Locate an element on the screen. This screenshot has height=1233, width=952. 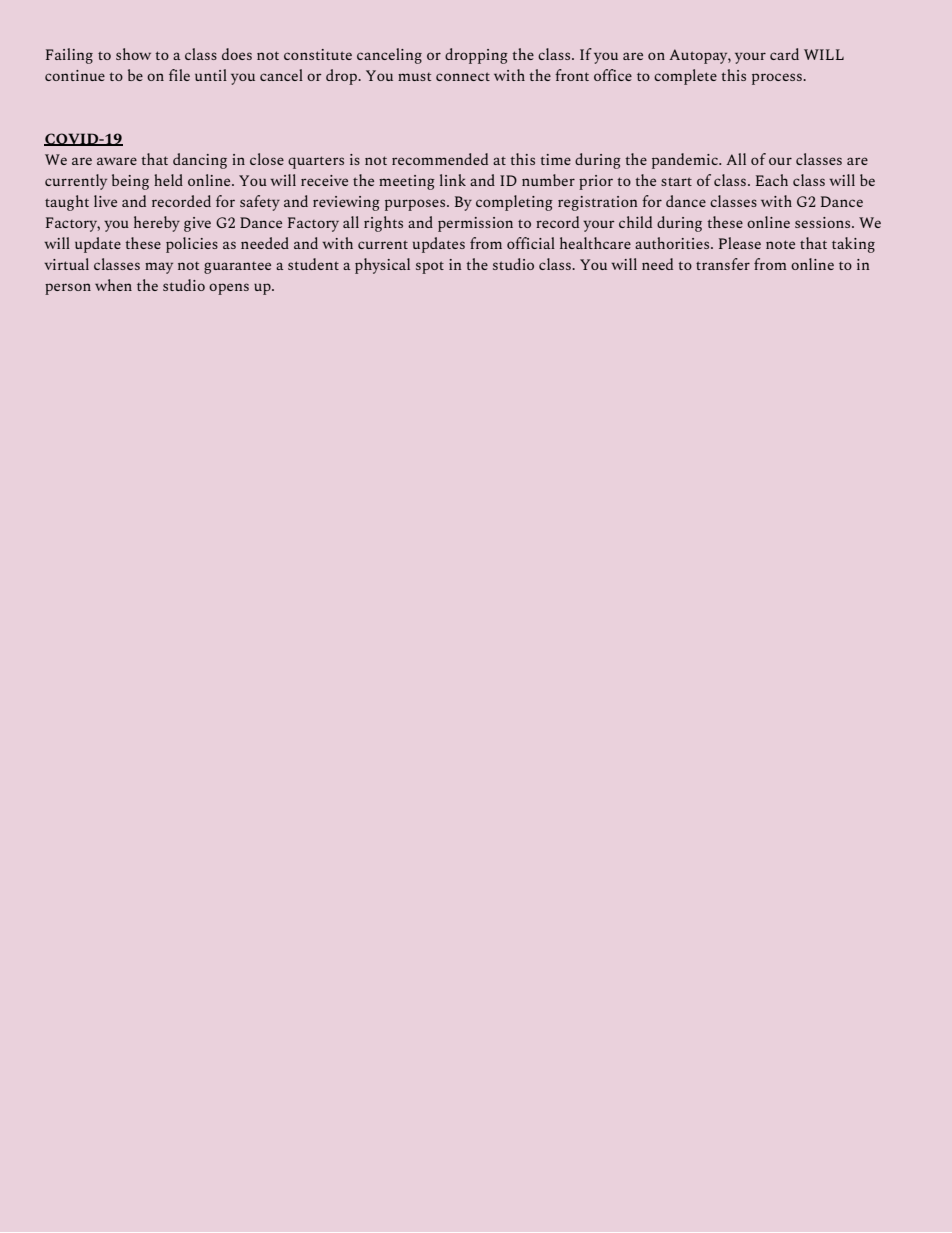
spot is located at coordinates (430, 267).
